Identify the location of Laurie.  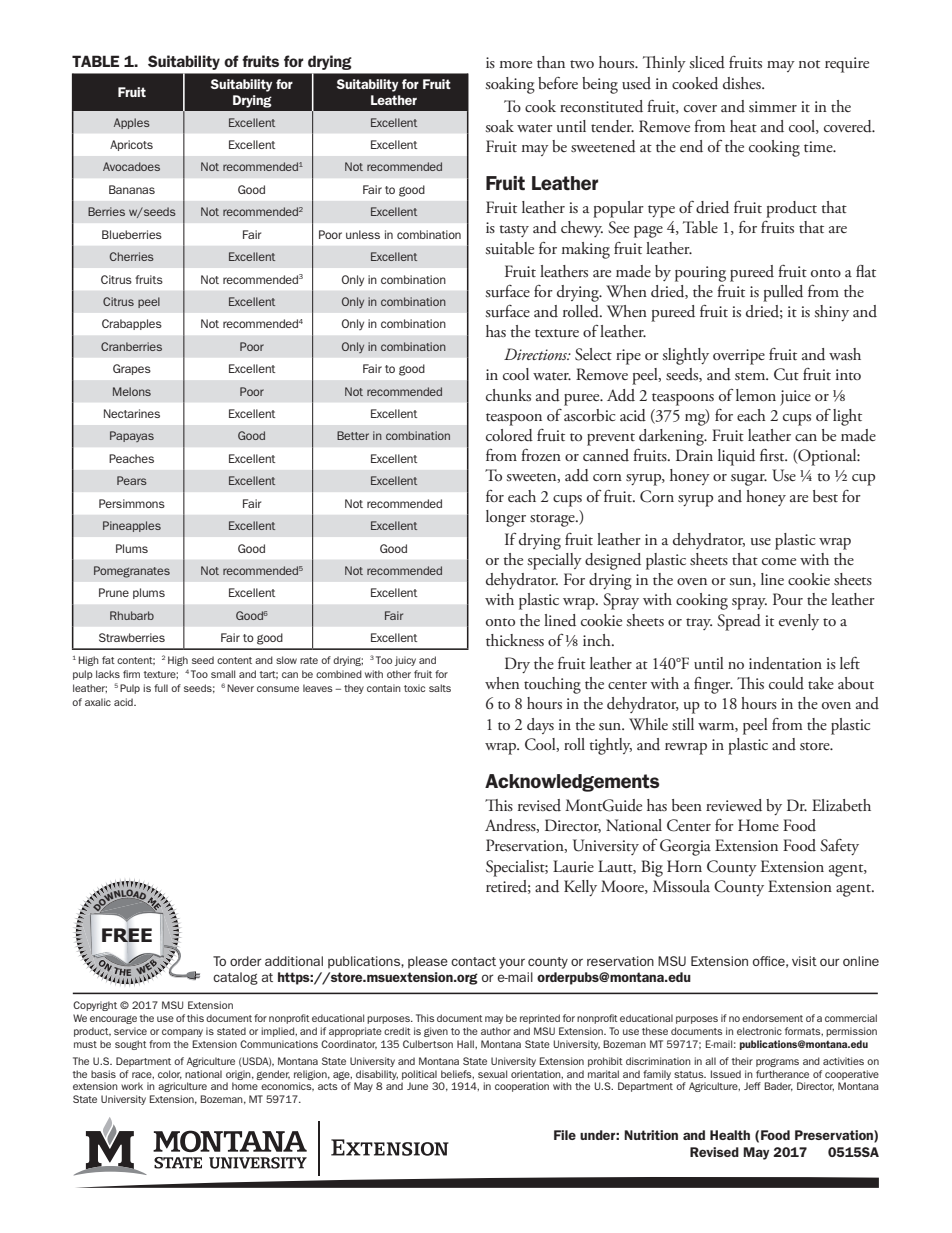
(573, 866).
